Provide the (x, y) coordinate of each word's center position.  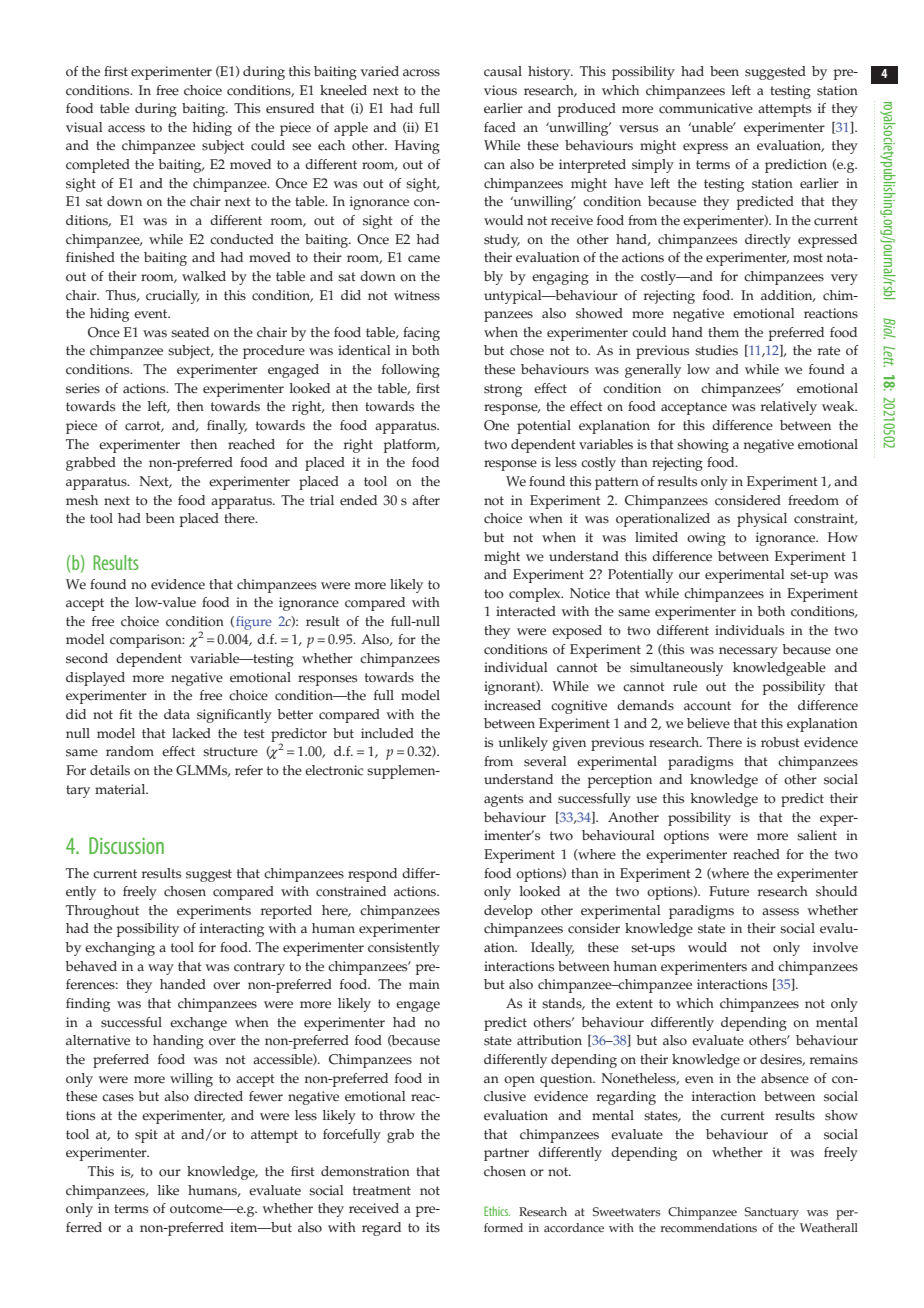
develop (508, 912)
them (723, 332)
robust (780, 742)
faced (500, 127)
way (161, 969)
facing (421, 334)
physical (762, 520)
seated (190, 332)
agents (503, 800)
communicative (706, 108)
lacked (191, 733)
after (426, 500)
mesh (82, 500)
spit (146, 1136)
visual (84, 127)
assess (780, 912)
